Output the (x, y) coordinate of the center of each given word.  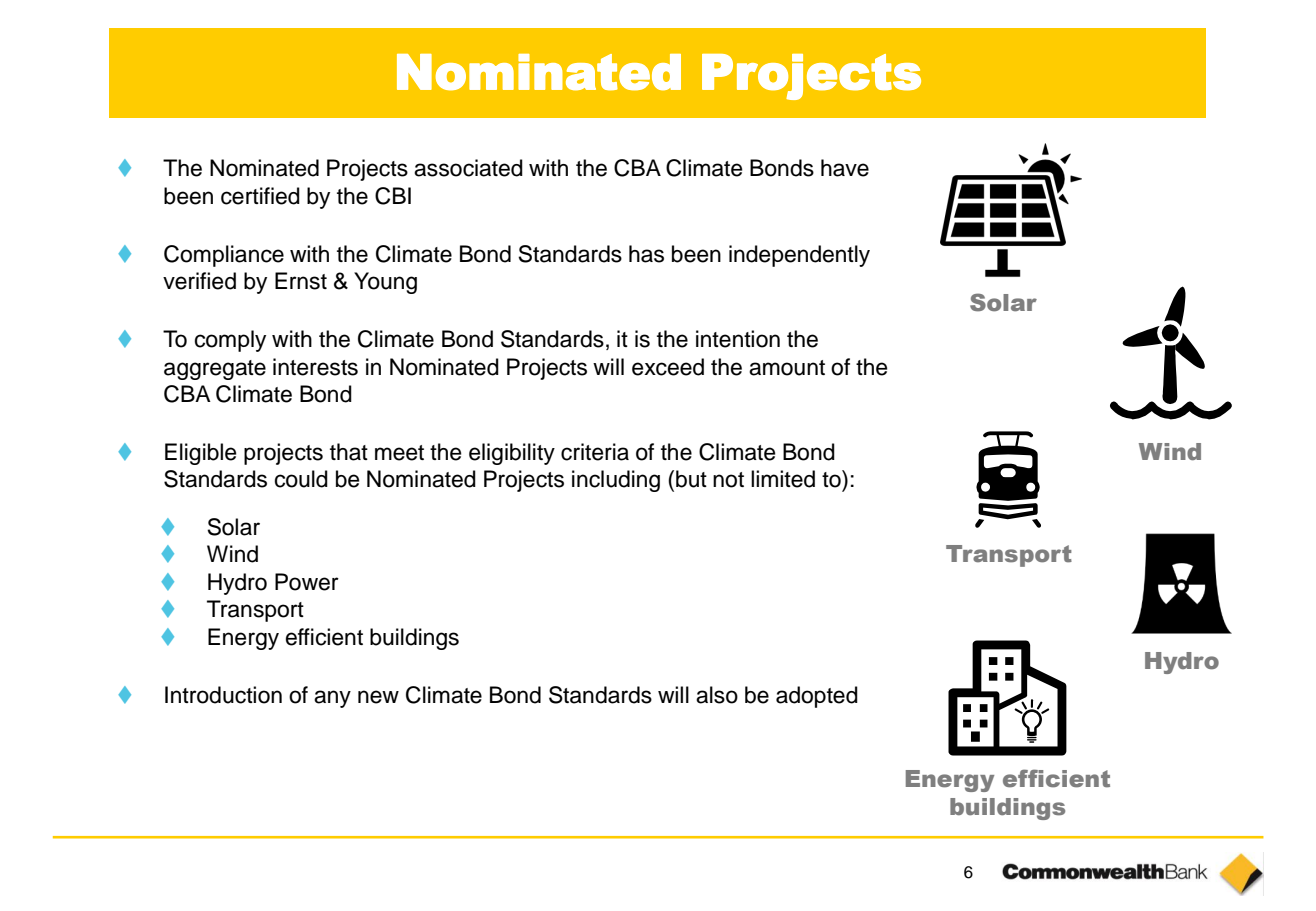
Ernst (301, 281)
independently (799, 256)
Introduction (223, 695)
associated (468, 168)
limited (783, 479)
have (845, 168)
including (616, 481)
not (728, 480)
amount (787, 368)
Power (307, 582)
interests (315, 367)
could (301, 479)
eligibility (512, 454)
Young (385, 283)
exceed (668, 367)
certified (260, 196)
